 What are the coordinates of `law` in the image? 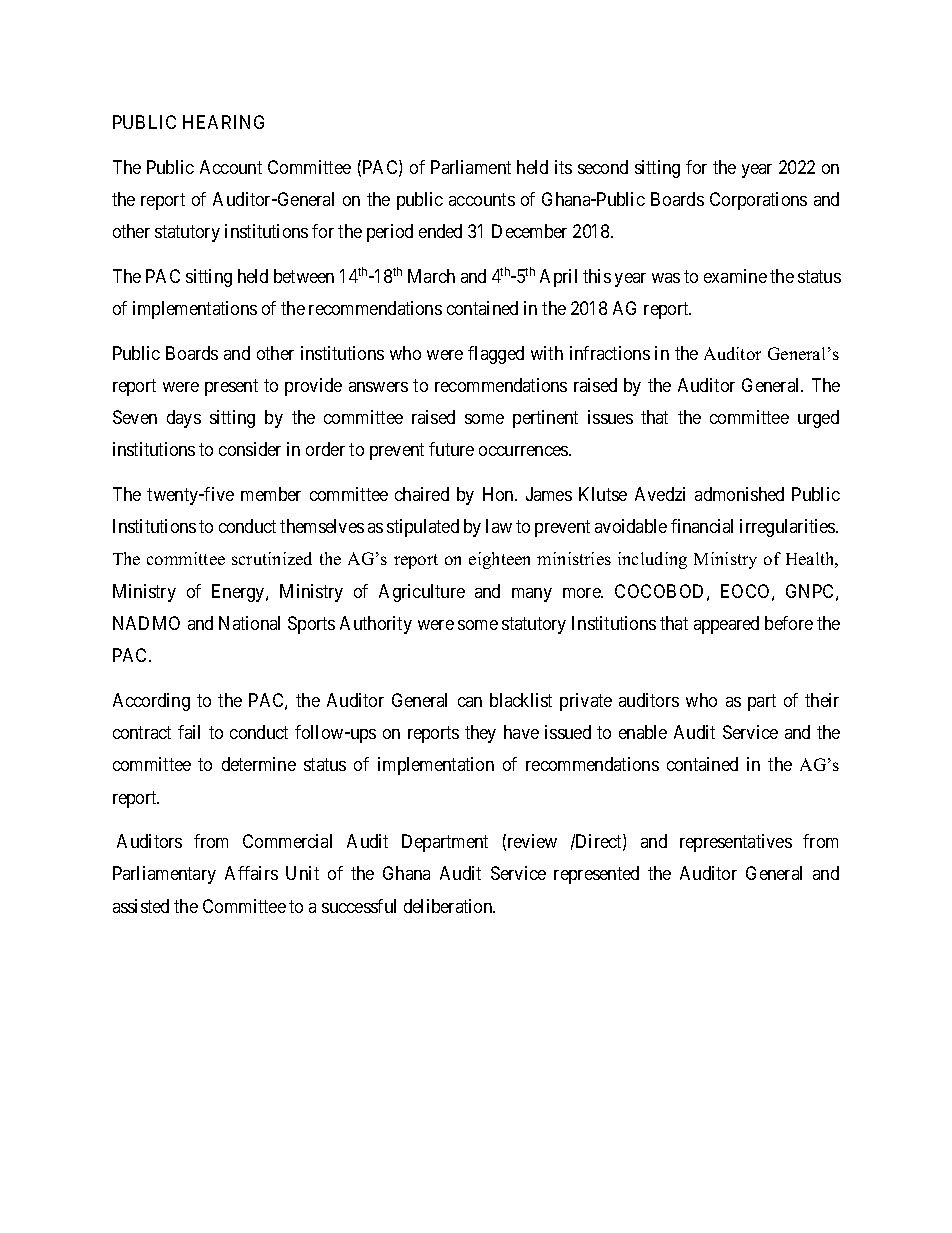 It's located at (499, 526).
